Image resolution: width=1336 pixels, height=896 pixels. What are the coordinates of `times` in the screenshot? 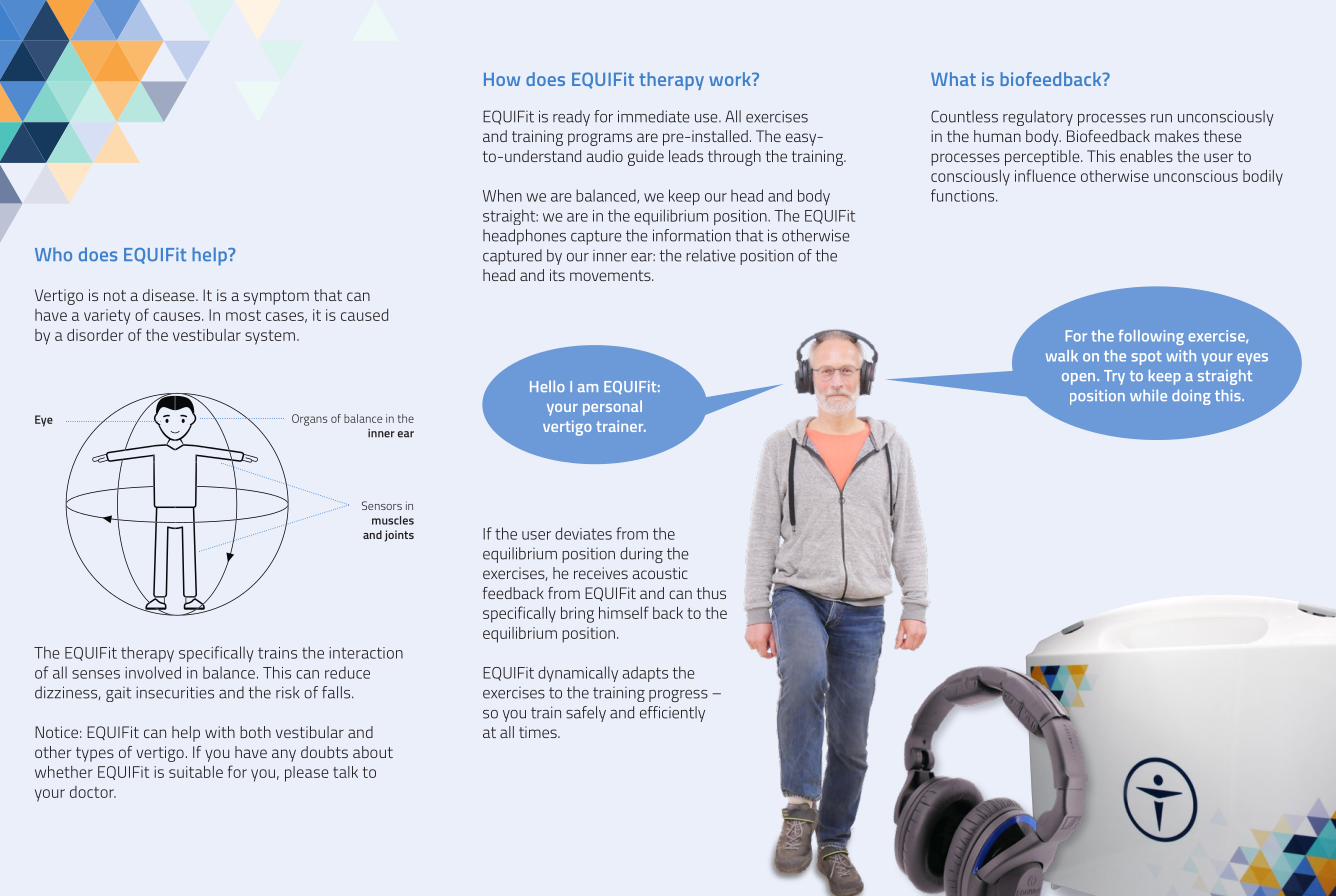 It's located at (539, 732).
